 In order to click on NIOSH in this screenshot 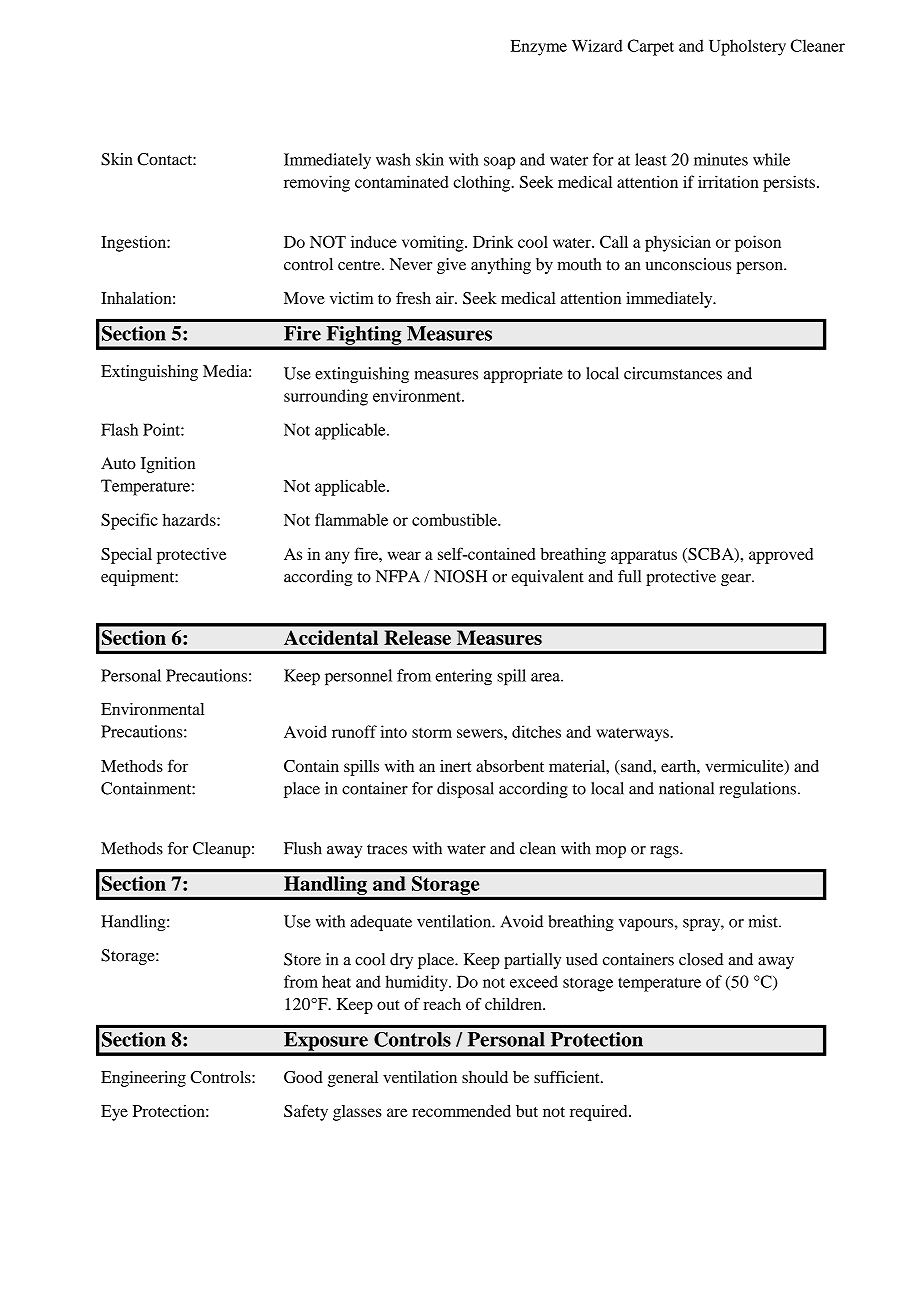, I will do `click(460, 576)`.
